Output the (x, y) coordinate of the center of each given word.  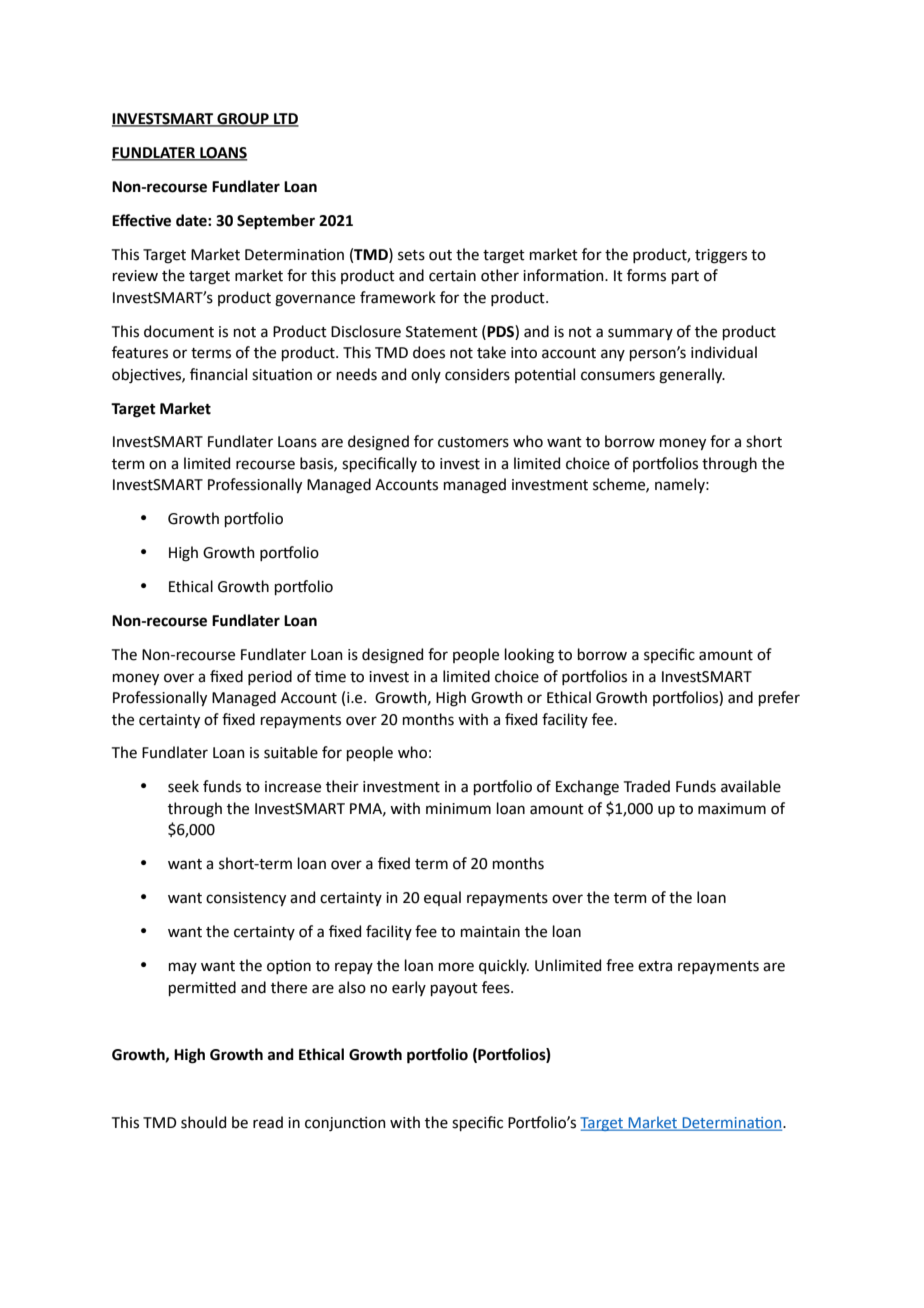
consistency (246, 899)
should (203, 1122)
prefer (779, 698)
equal (442, 898)
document (179, 331)
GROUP (243, 120)
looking (529, 656)
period (270, 677)
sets (411, 255)
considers (477, 374)
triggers (721, 256)
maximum (732, 809)
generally (692, 376)
